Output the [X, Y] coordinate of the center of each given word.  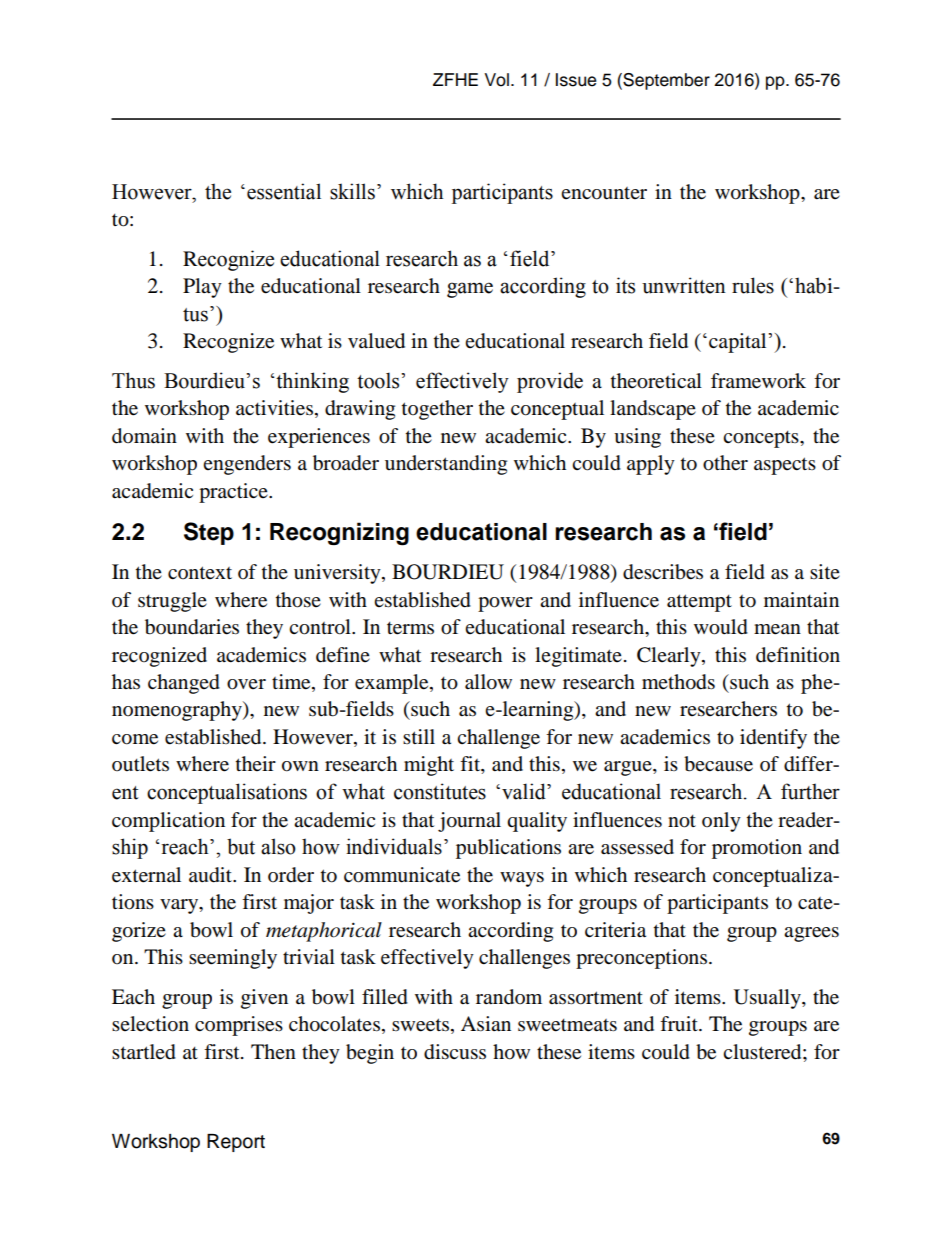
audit [211, 875]
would [721, 627]
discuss [455, 1052]
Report [236, 1143]
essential [284, 191]
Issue [576, 80]
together [437, 410]
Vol [496, 80]
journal [469, 822]
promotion [757, 849]
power [505, 604]
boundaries [192, 627]
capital [739, 343]
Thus [133, 380]
